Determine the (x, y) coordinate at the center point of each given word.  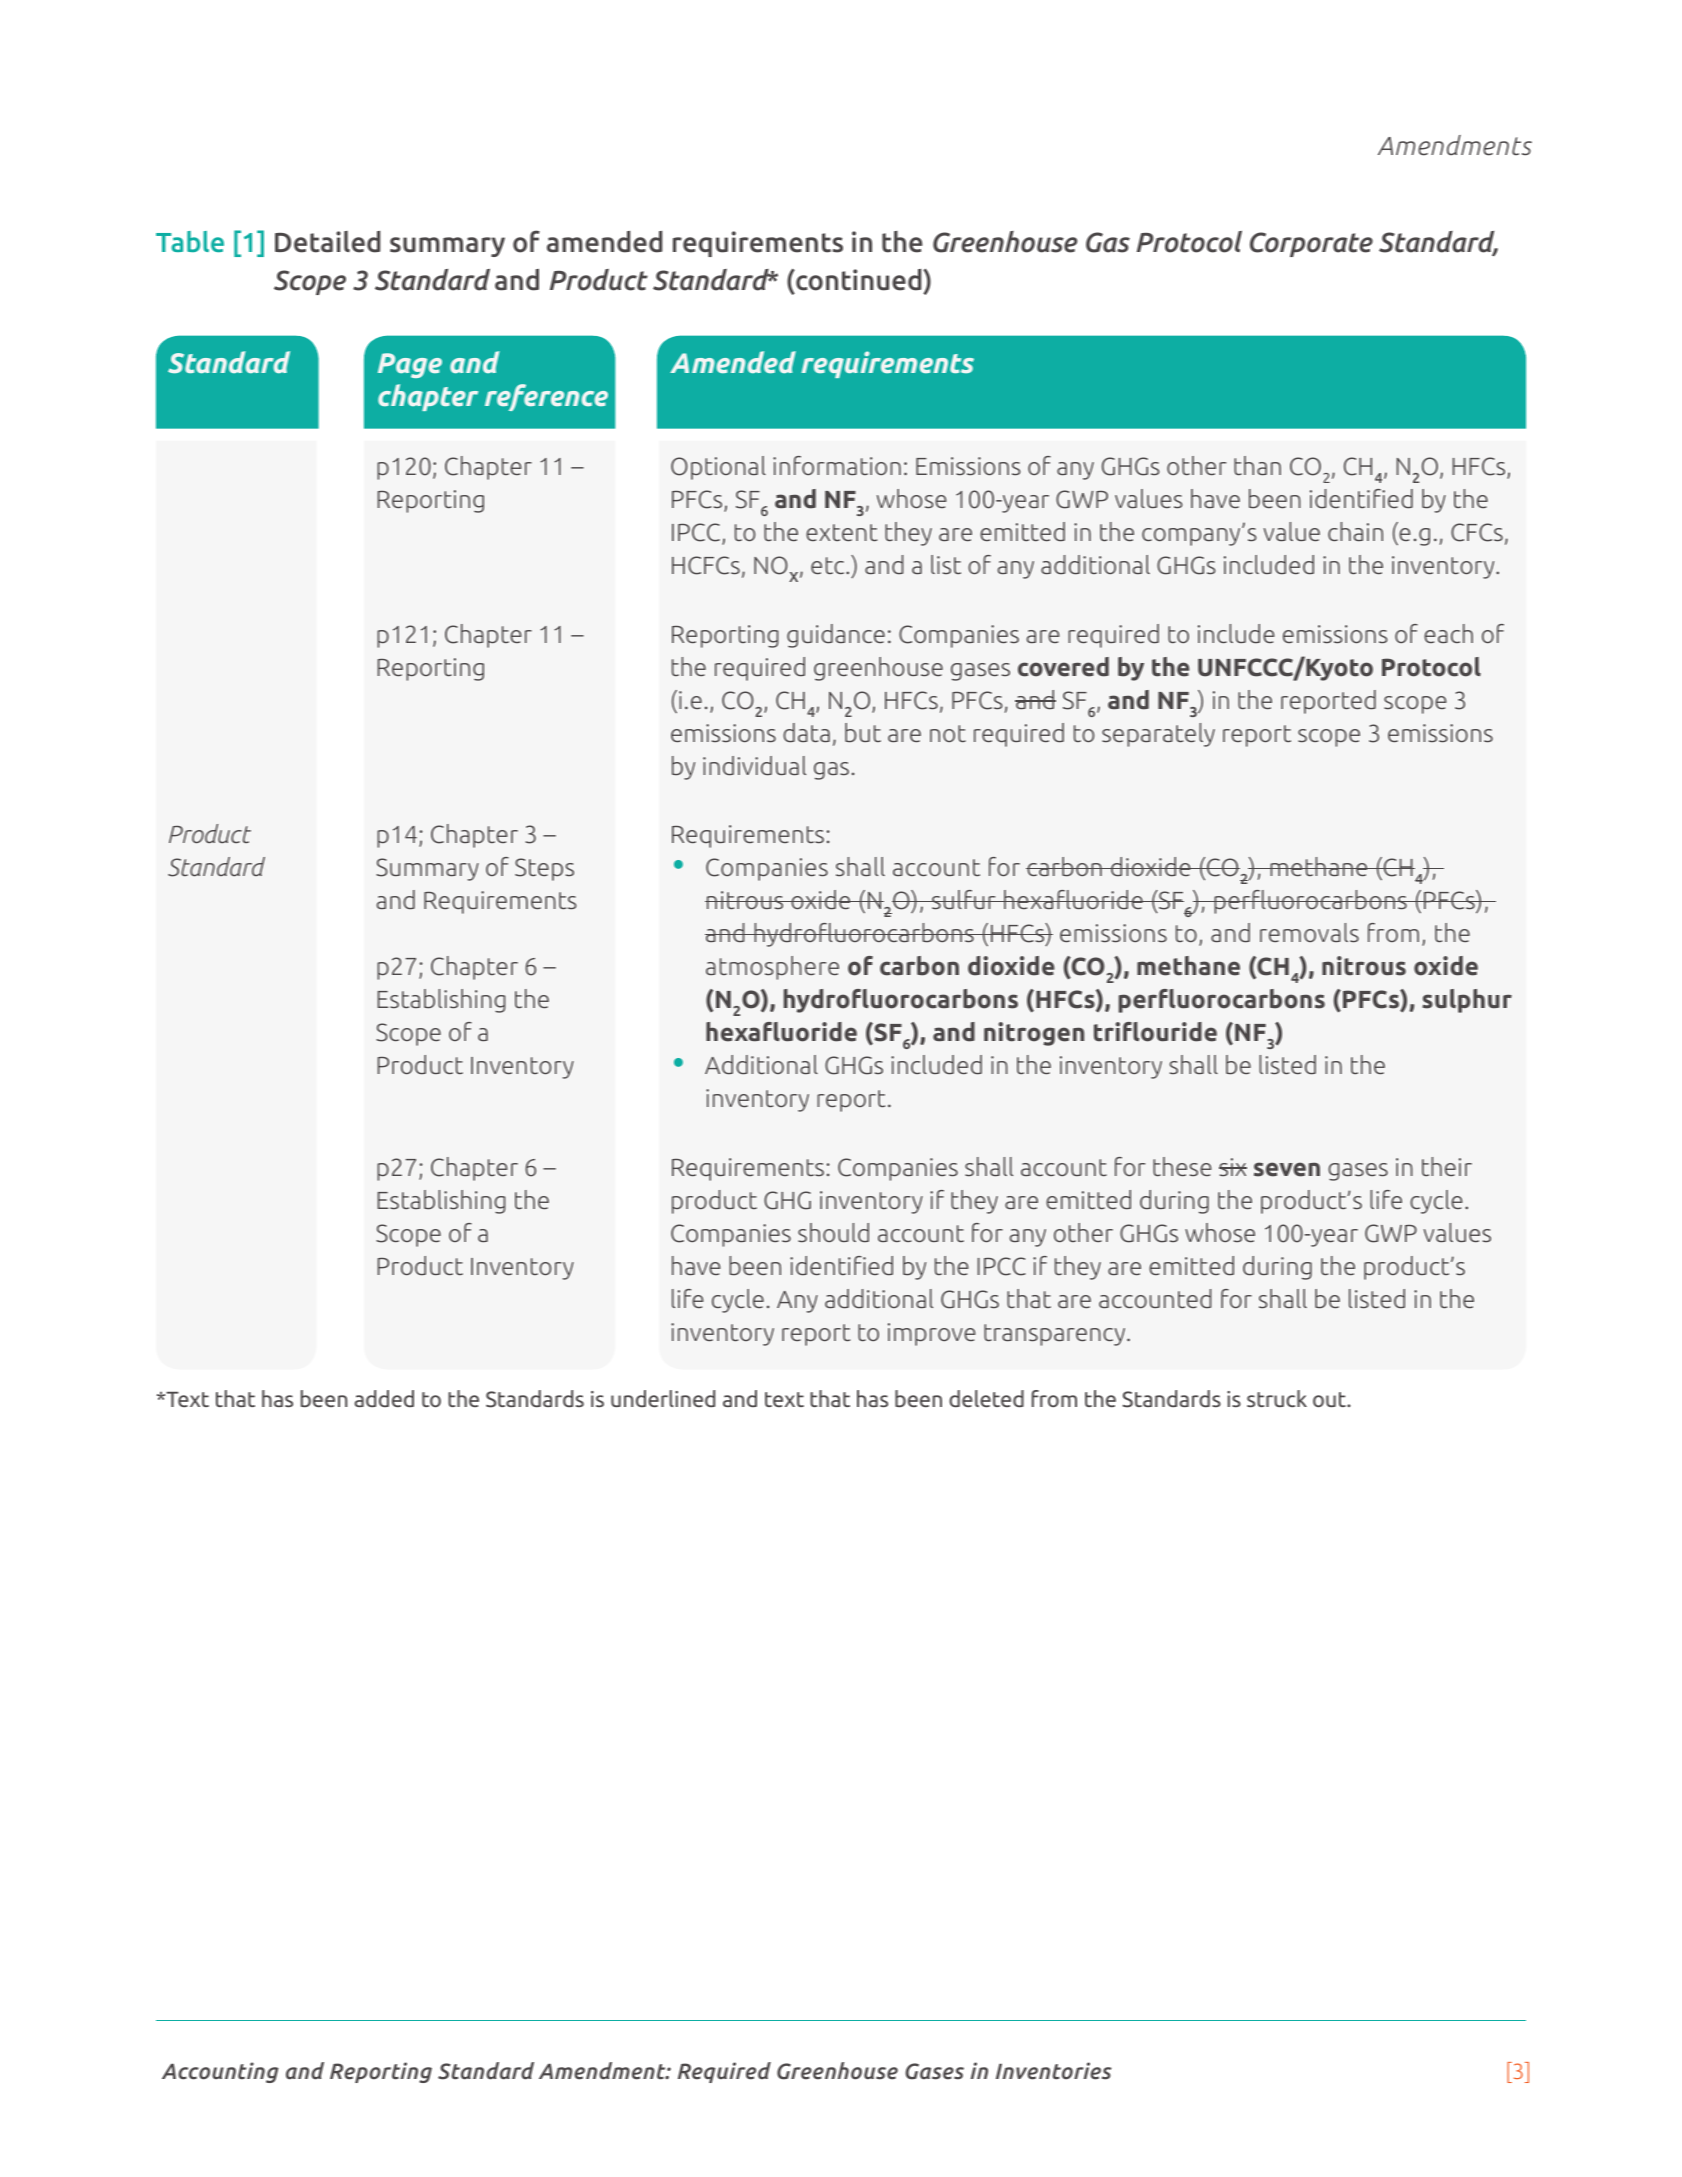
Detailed (328, 242)
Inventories (1054, 2071)
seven (1287, 1169)
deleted (986, 1398)
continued (859, 280)
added (384, 1398)
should (833, 1233)
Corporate (1311, 244)
